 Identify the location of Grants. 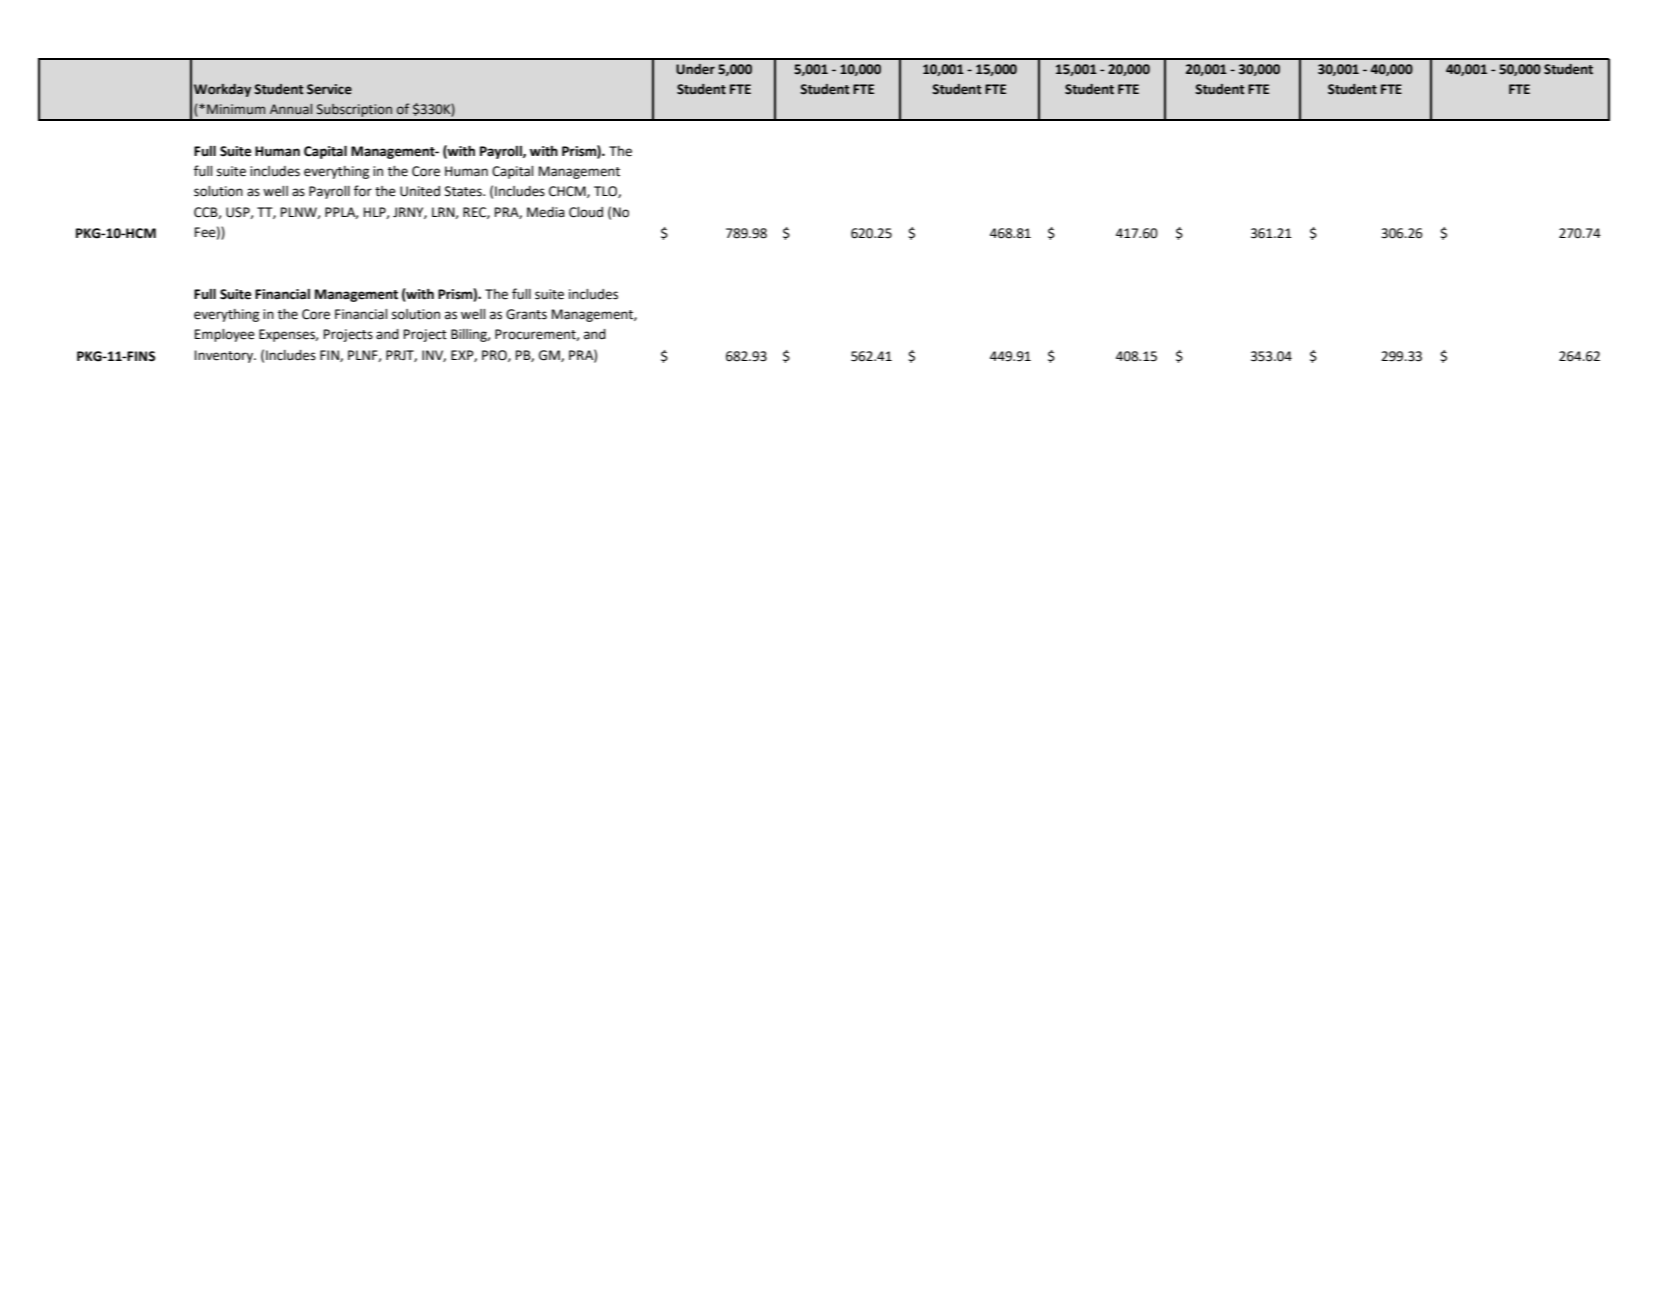
(526, 314).
